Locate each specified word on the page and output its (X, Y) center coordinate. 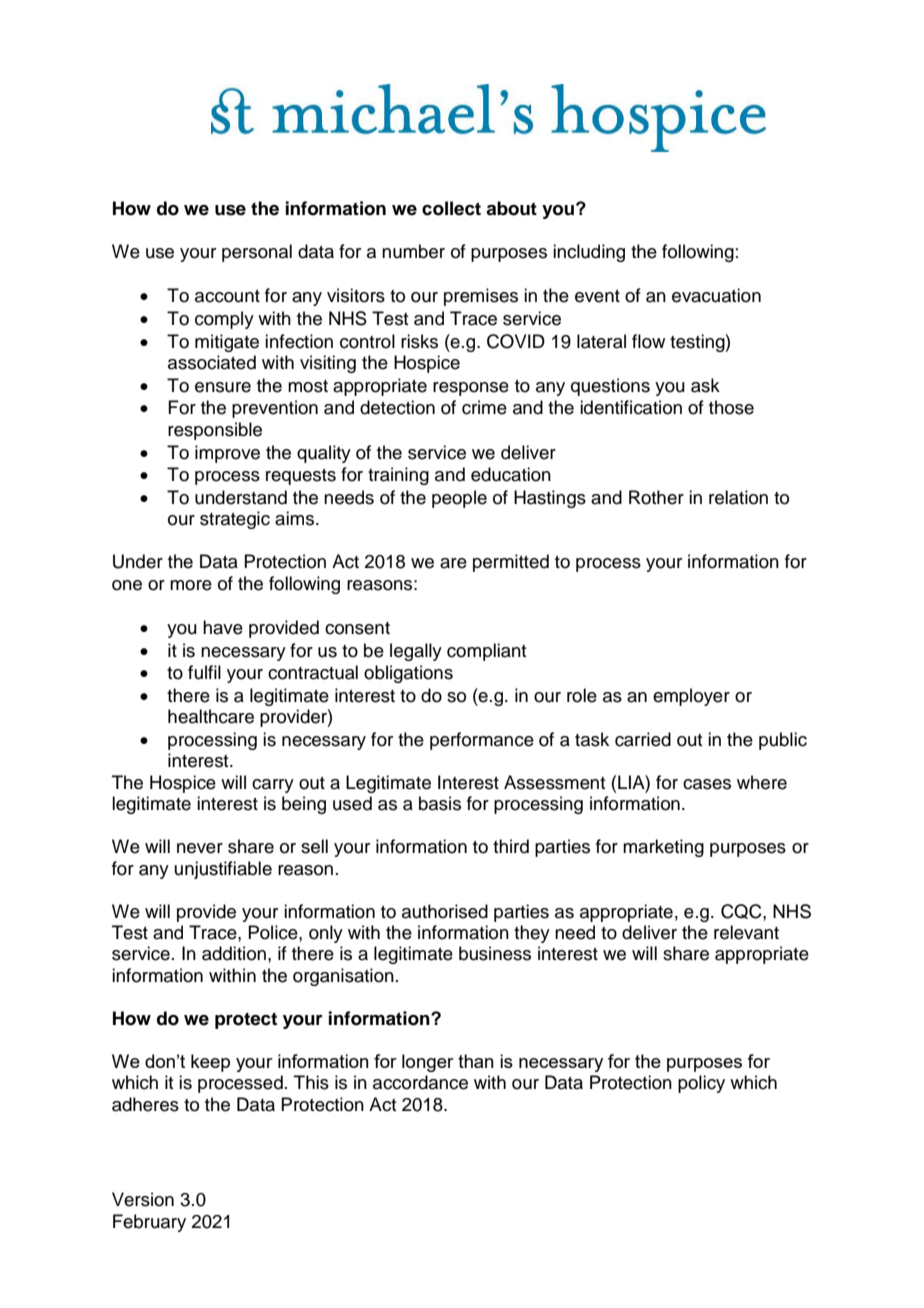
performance (482, 741)
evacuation (716, 295)
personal (257, 253)
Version (143, 1199)
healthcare (211, 716)
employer (691, 697)
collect (451, 208)
